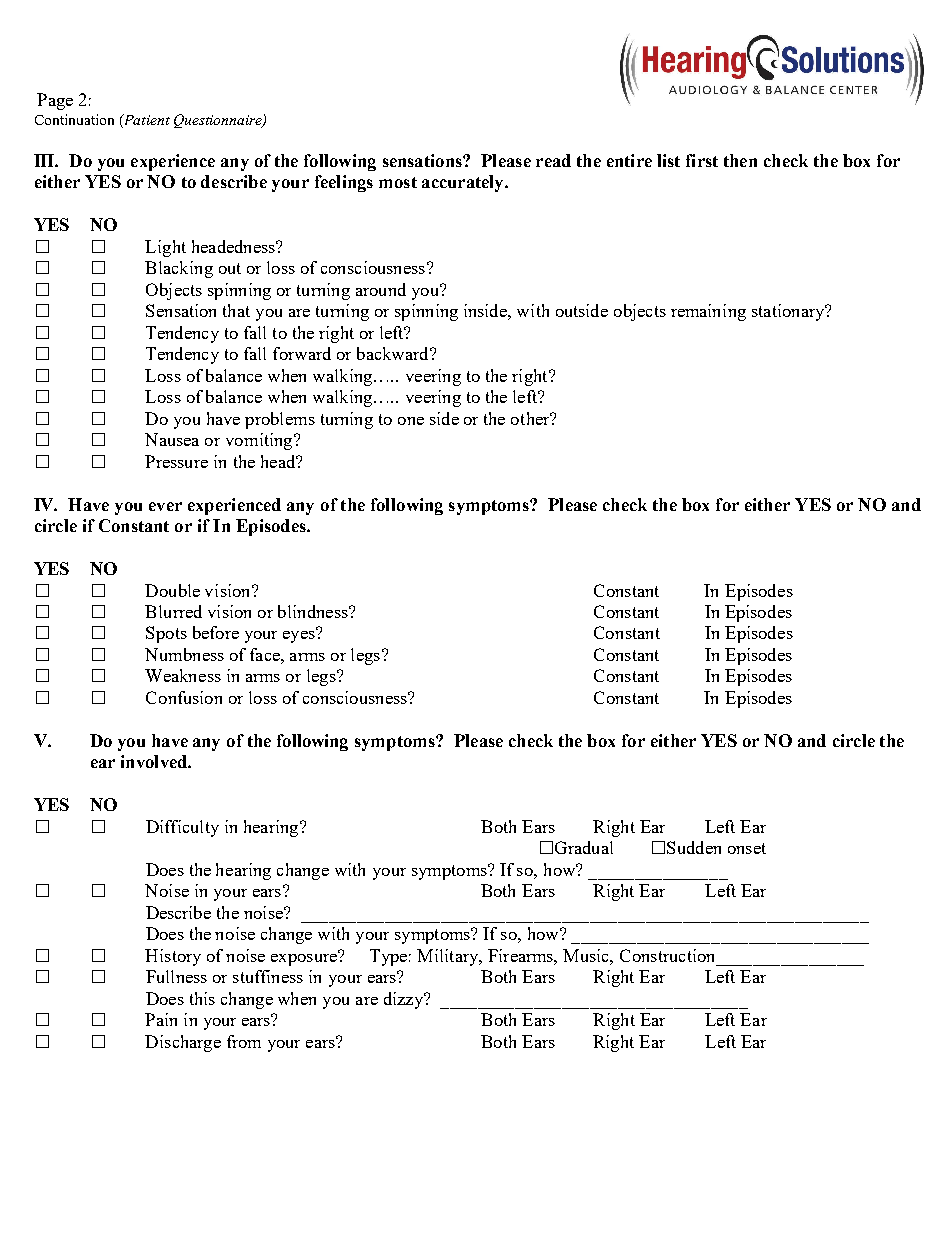 The height and width of the document is (1233, 952). Describe the element at coordinates (411, 421) in the document. I see `one` at that location.
